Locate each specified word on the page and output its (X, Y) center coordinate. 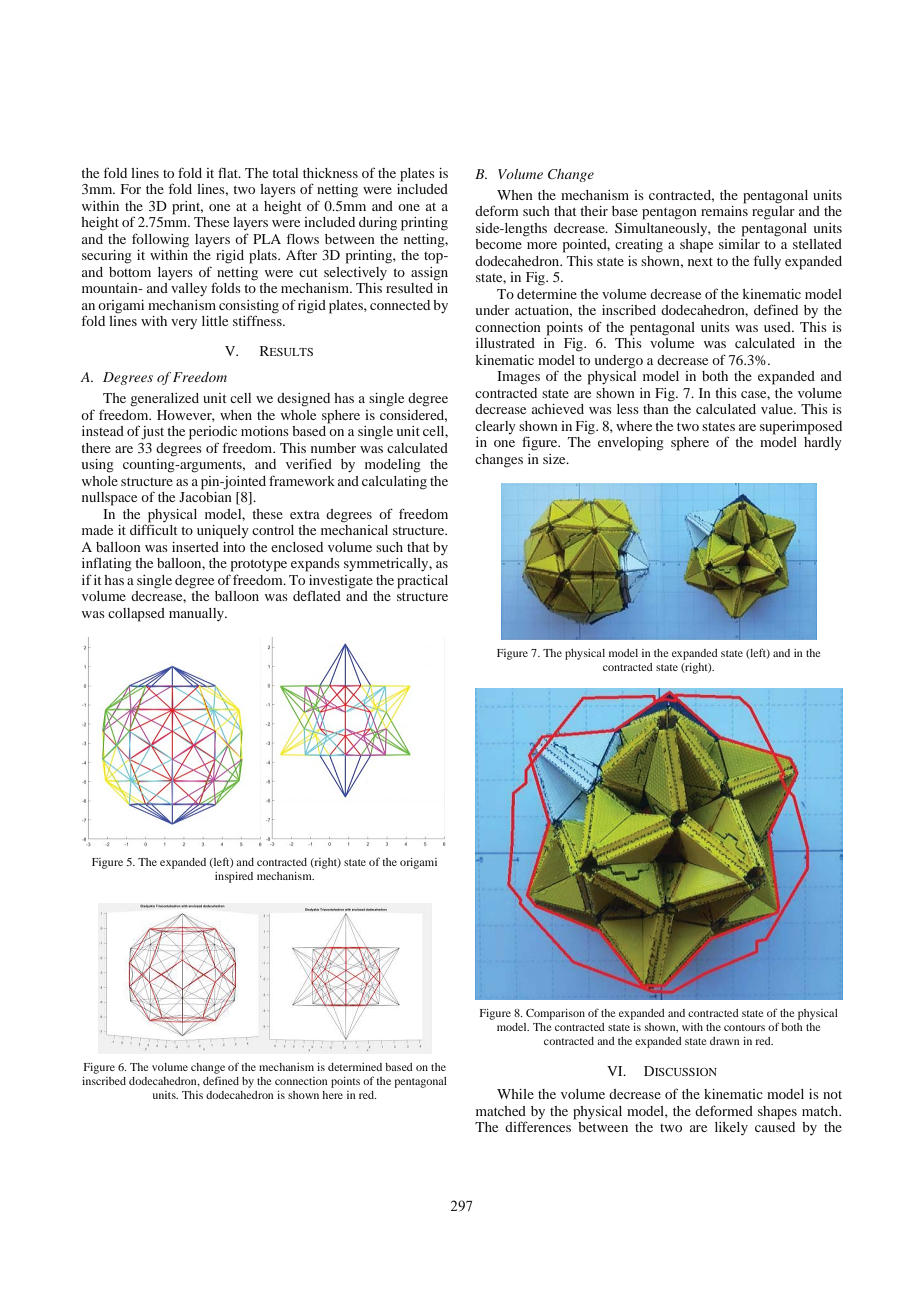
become (498, 244)
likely (731, 1128)
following (160, 240)
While (515, 1094)
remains (724, 211)
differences (539, 1125)
